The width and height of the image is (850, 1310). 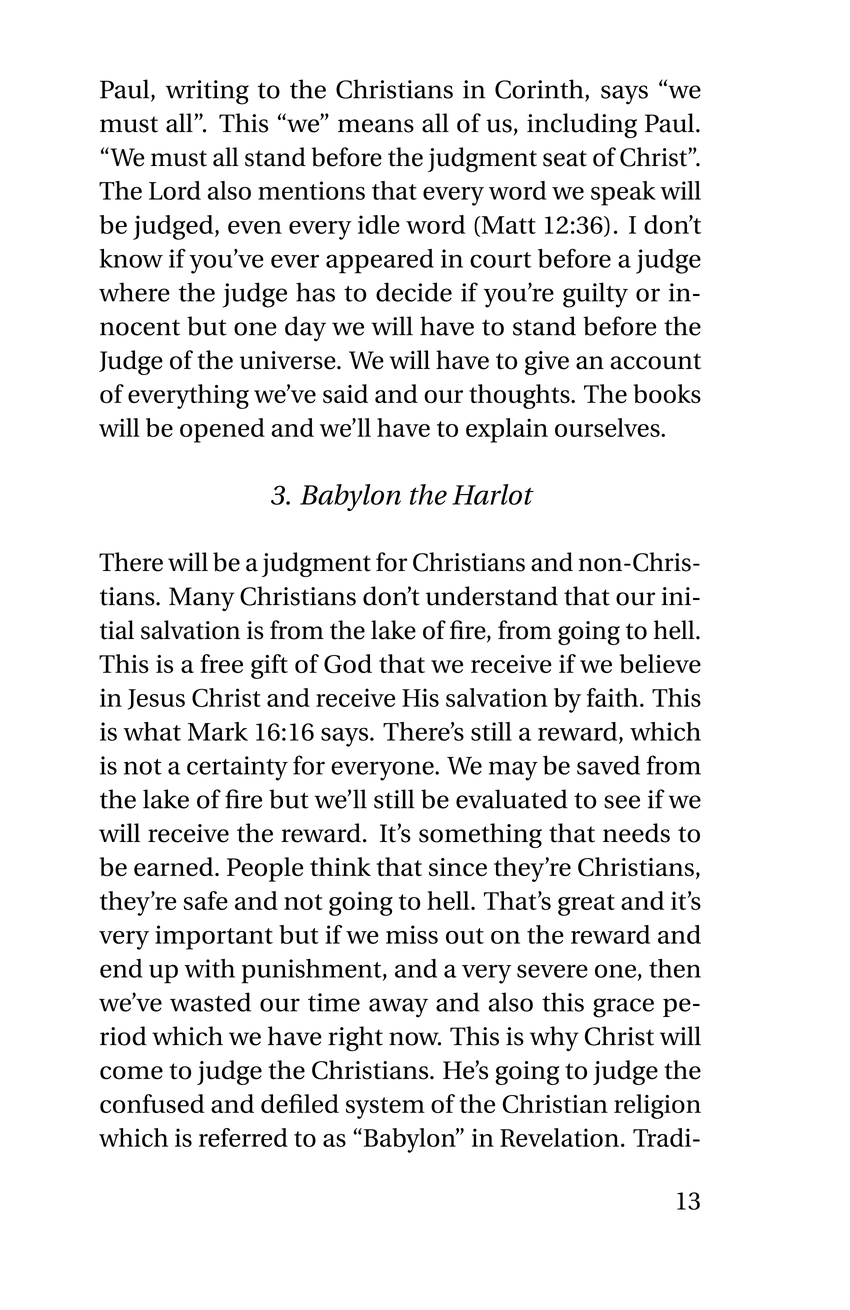 What do you see at coordinates (376, 126) in the image?
I see `means` at bounding box center [376, 126].
